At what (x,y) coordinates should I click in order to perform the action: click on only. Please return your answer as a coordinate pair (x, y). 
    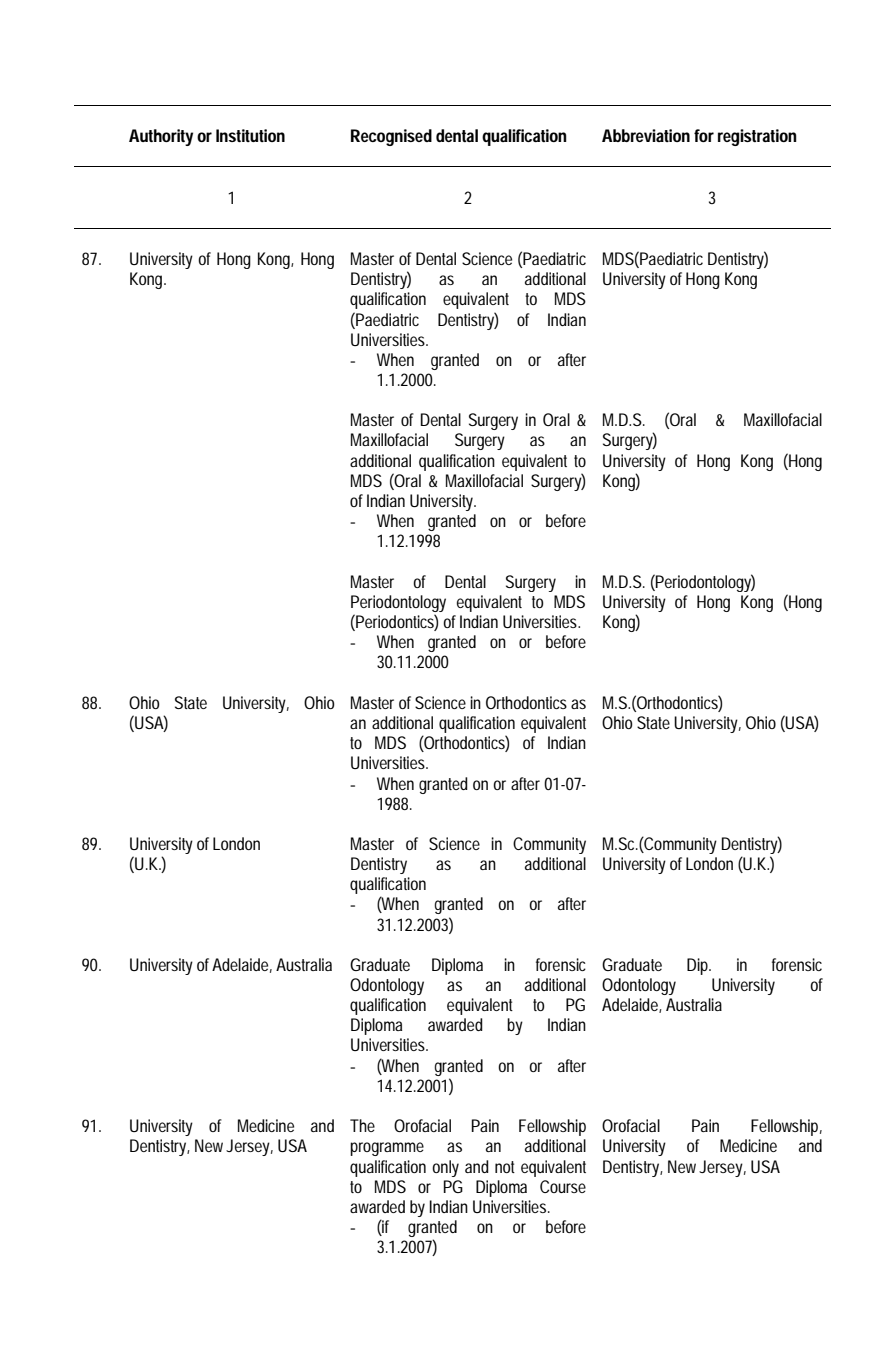
    Looking at the image, I should click on (445, 1168).
